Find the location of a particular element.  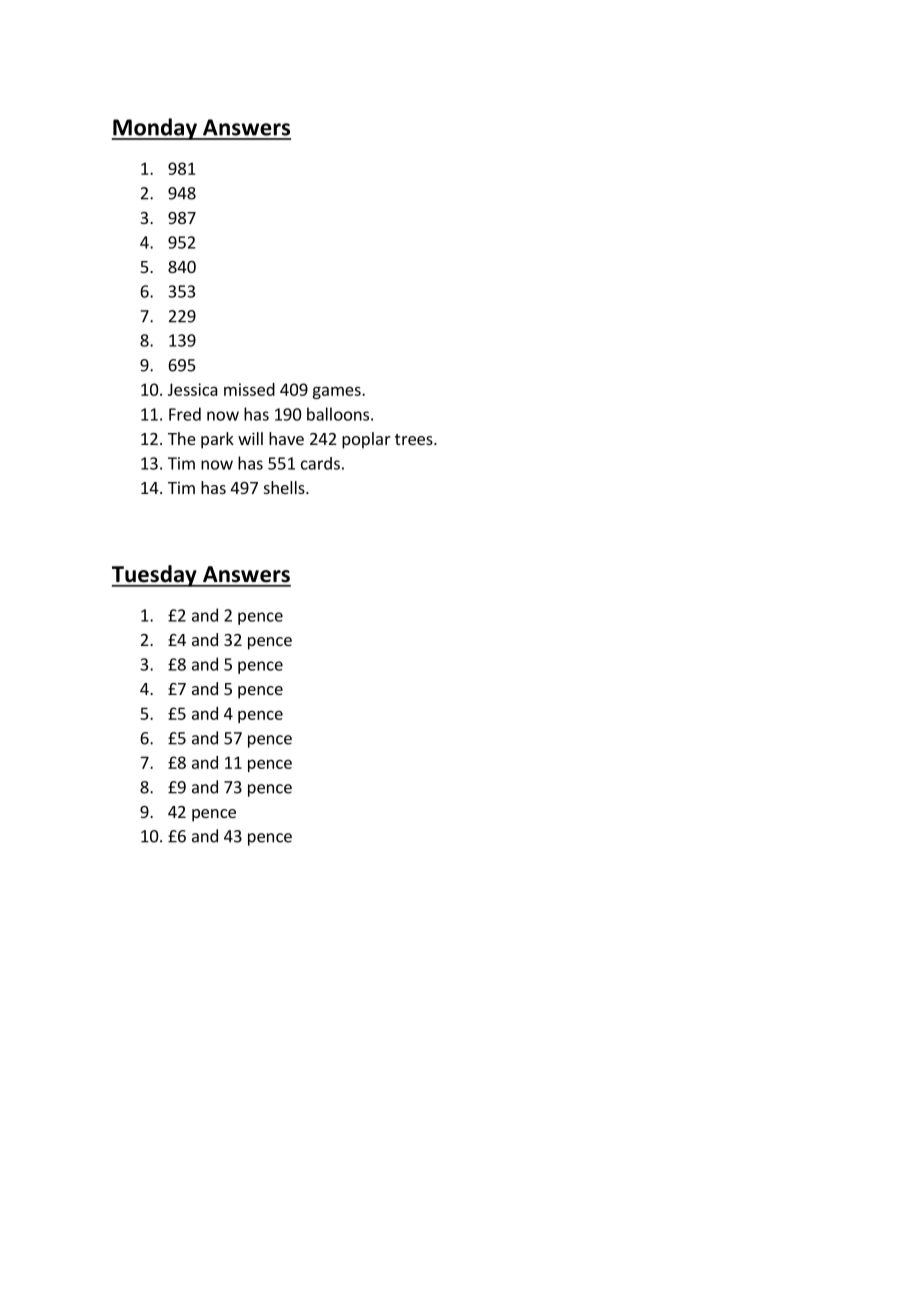

Fred is located at coordinates (185, 414).
